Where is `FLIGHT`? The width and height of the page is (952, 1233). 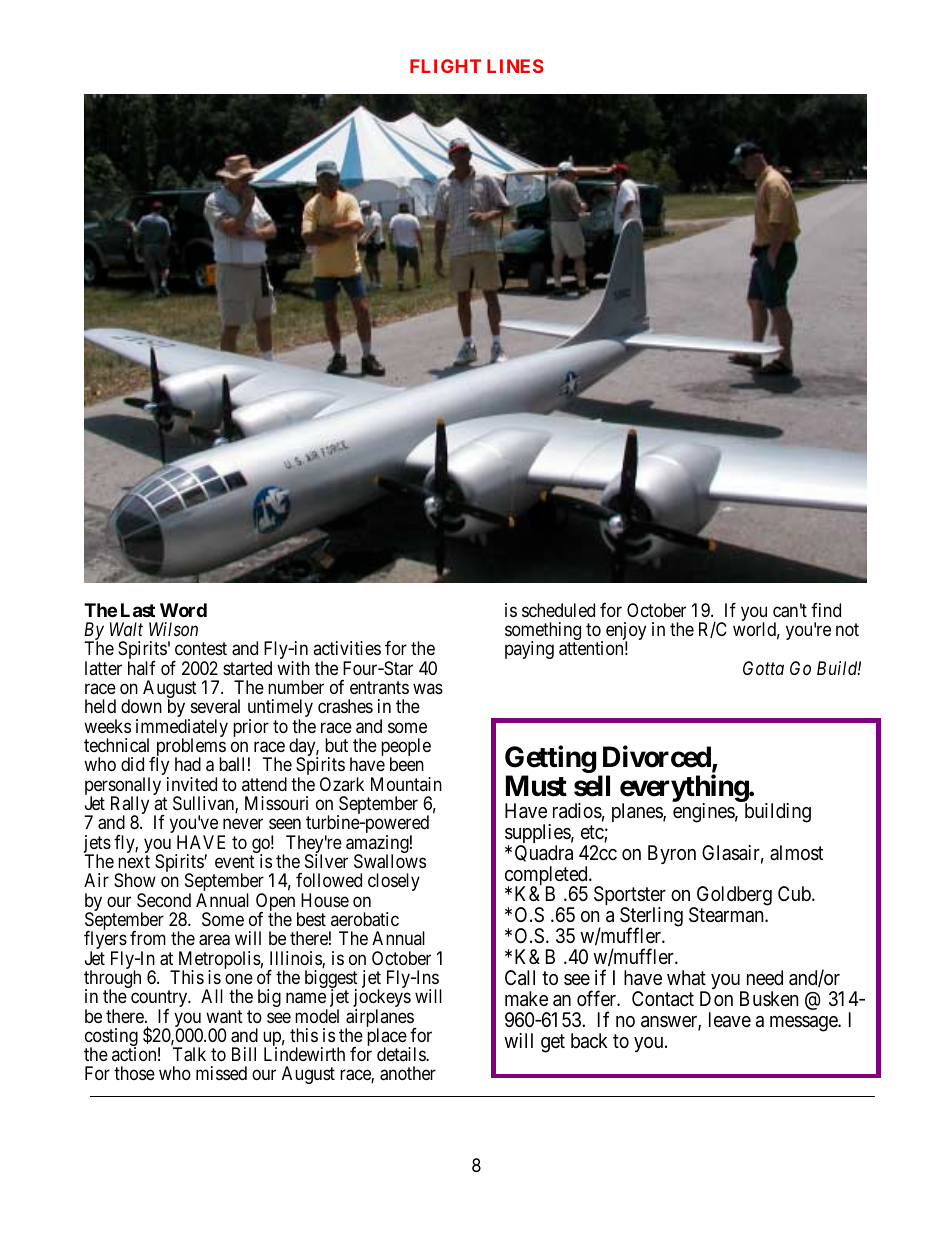 FLIGHT is located at coordinates (445, 66).
